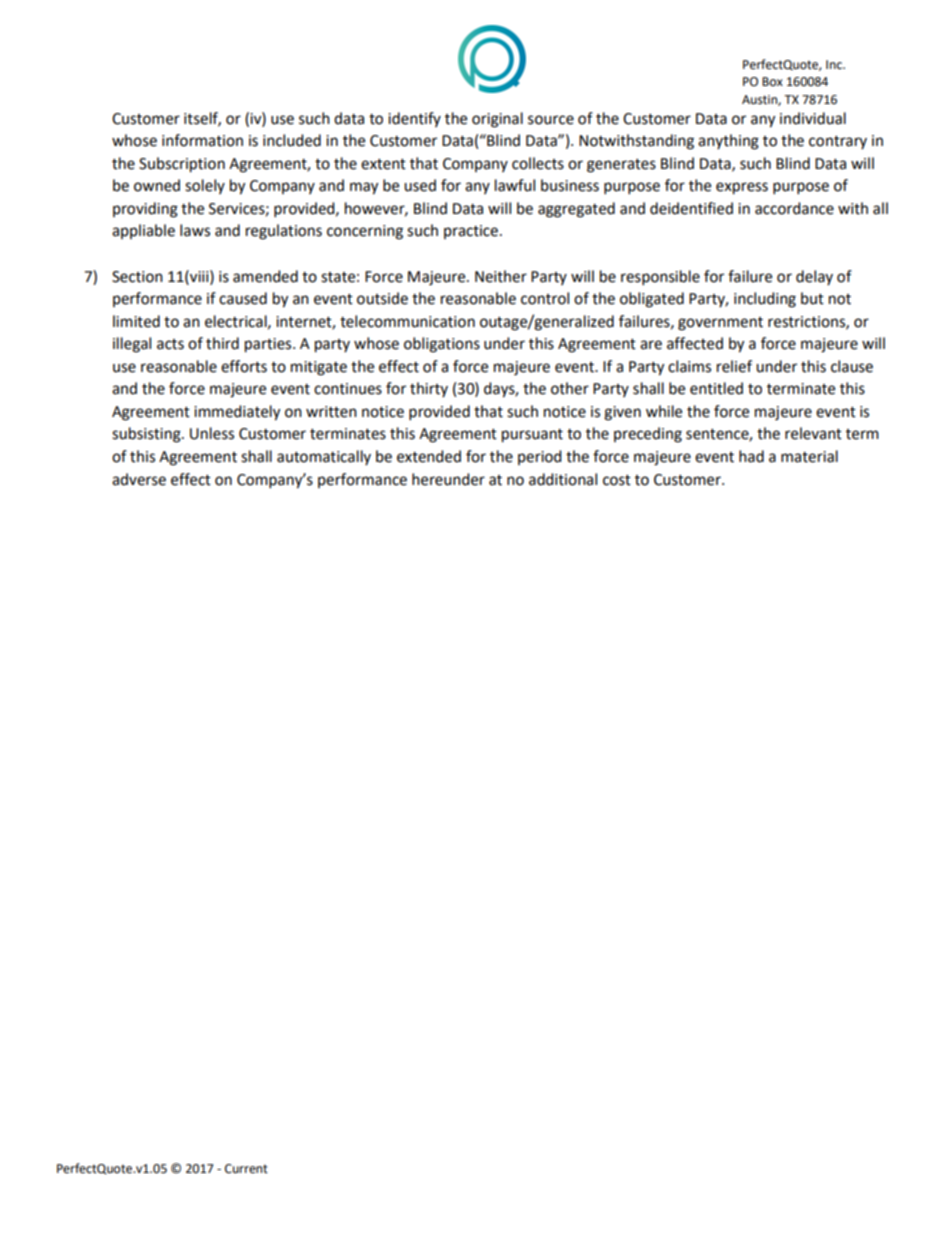 Image resolution: width=952 pixels, height=1233 pixels. I want to click on cost, so click(617, 480).
